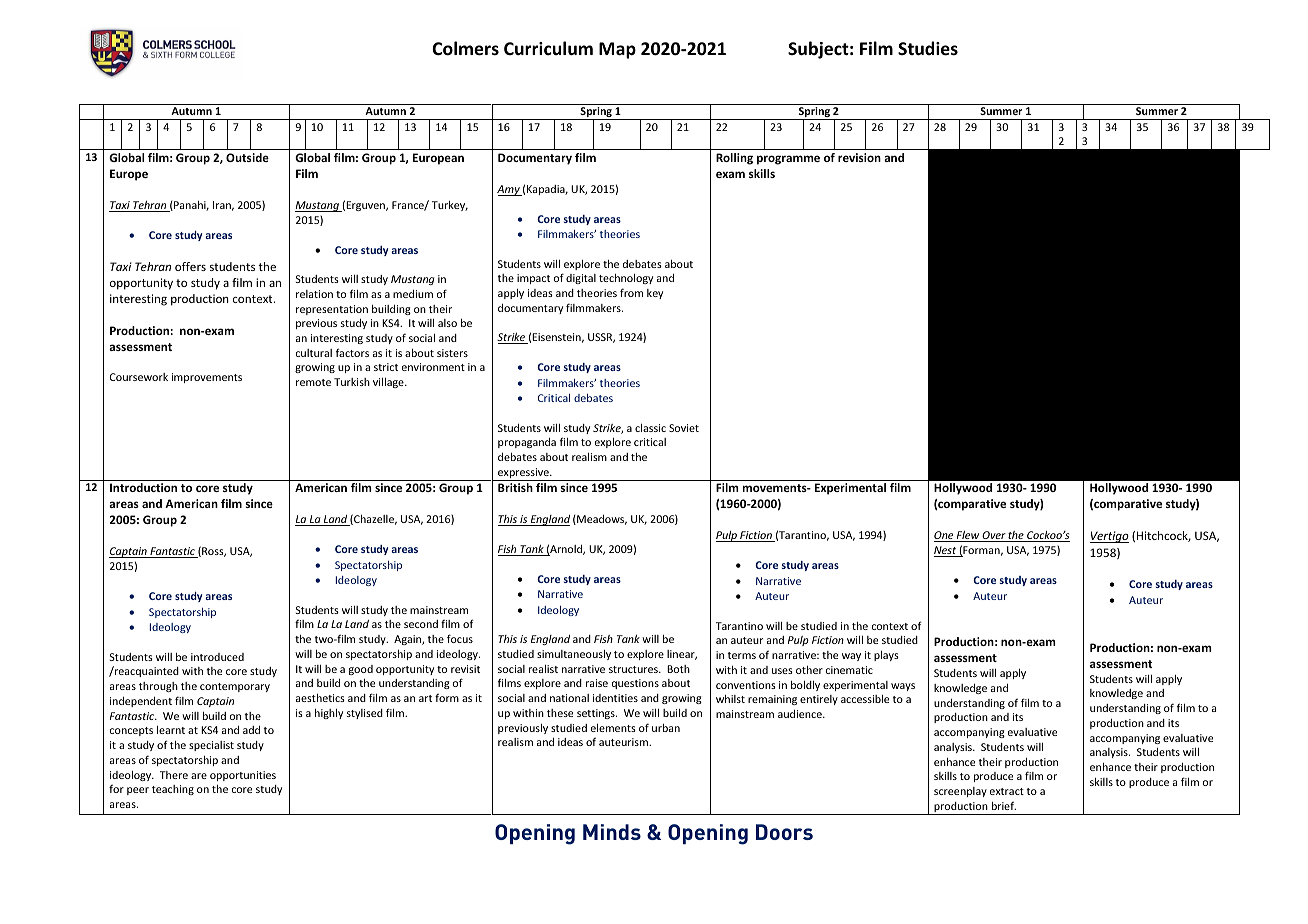 The height and width of the document is (924, 1308). I want to click on opportunities, so click(243, 776).
